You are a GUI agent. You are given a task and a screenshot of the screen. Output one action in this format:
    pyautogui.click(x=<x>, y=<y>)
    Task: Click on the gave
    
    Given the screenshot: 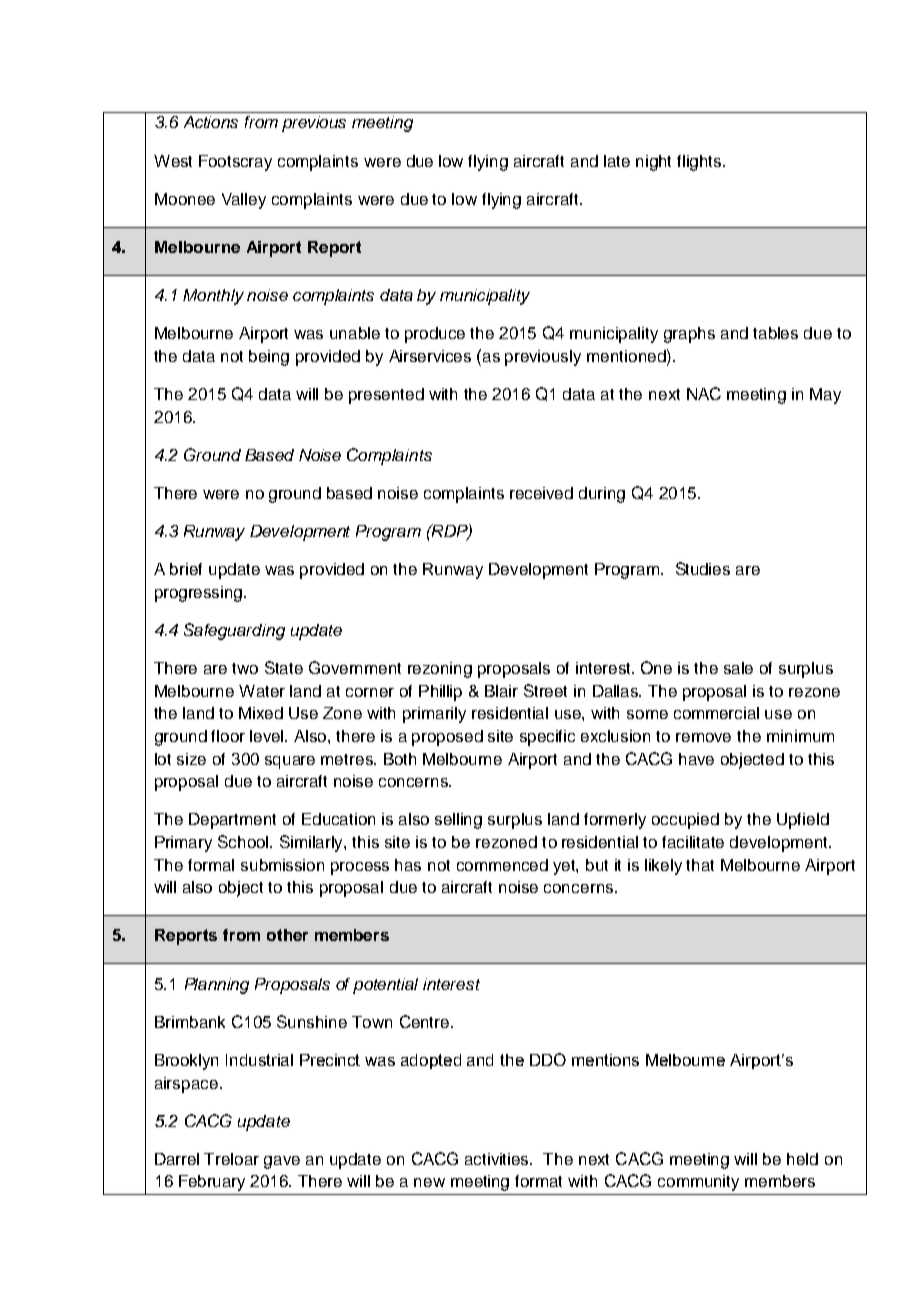 What is the action you would take?
    pyautogui.click(x=282, y=1162)
